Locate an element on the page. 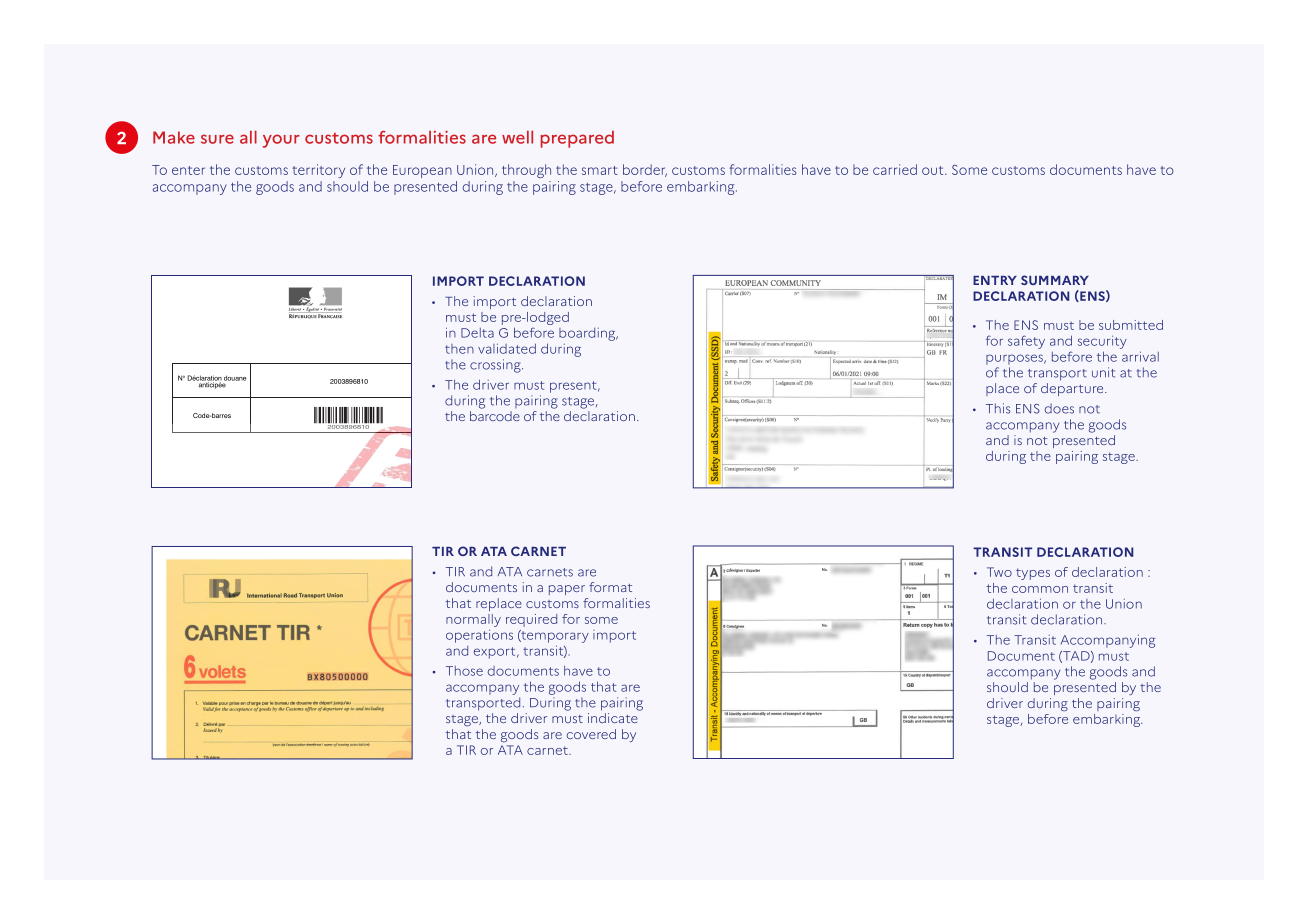 This image has height=924, width=1308. Those is located at coordinates (464, 671).
